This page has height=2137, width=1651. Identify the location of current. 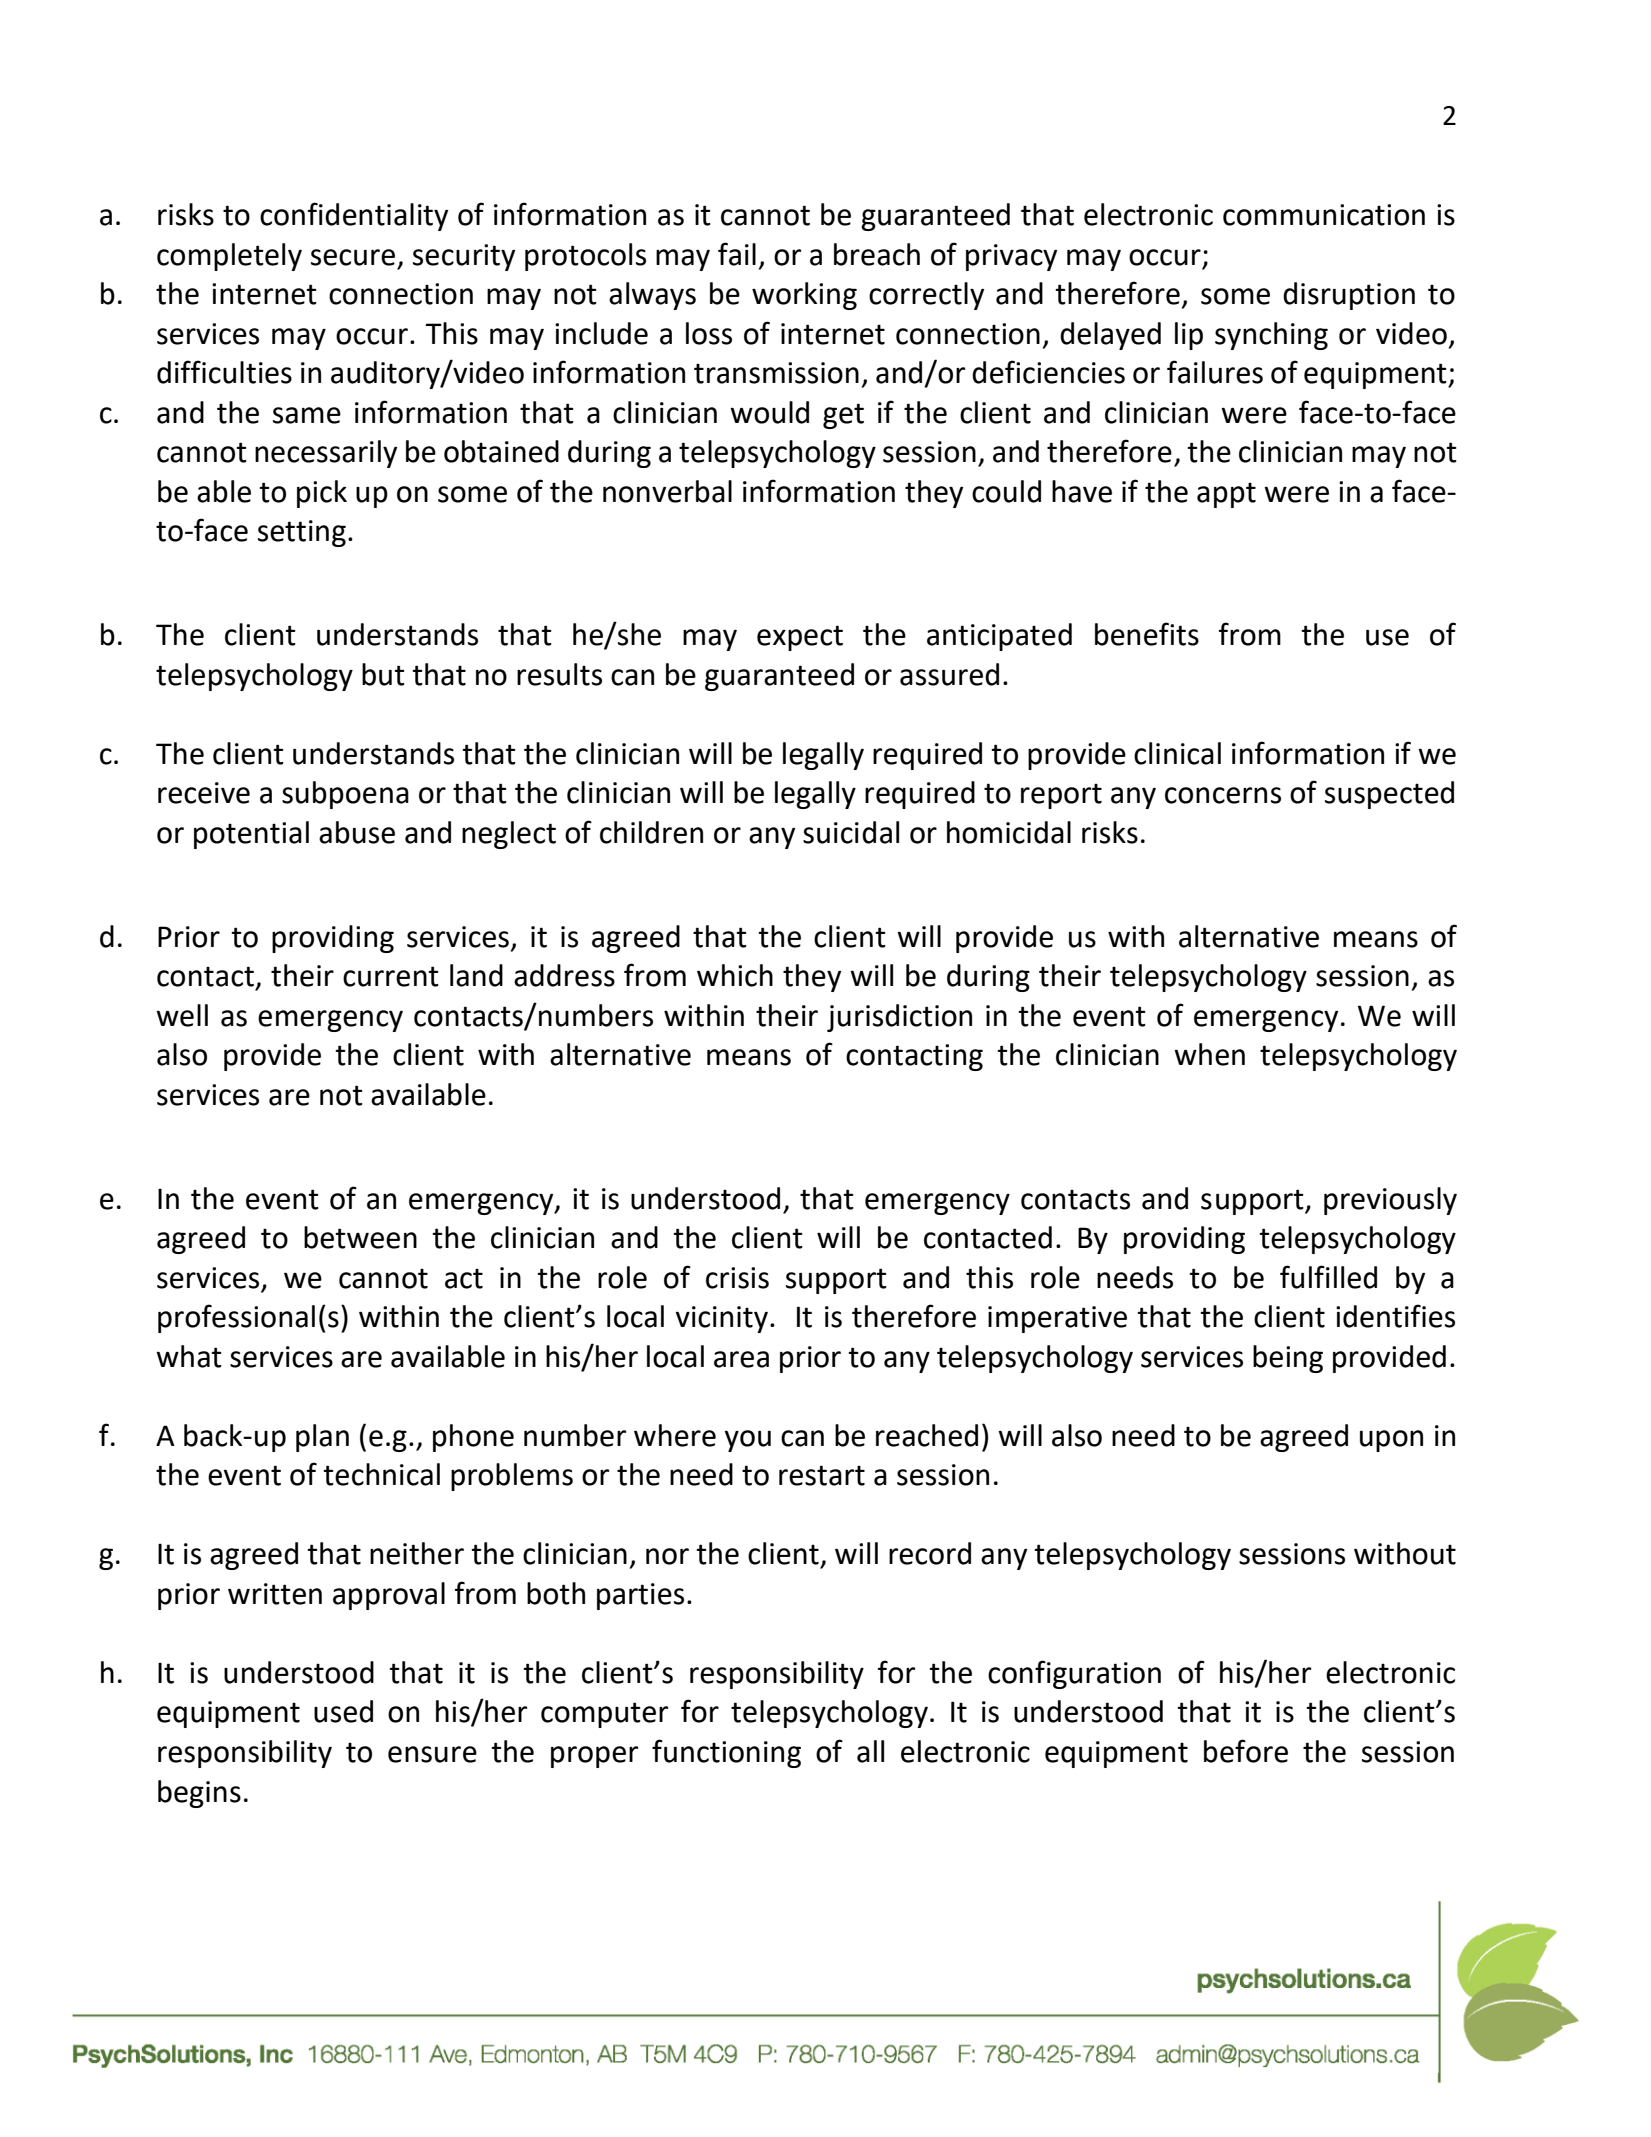
(391, 976).
